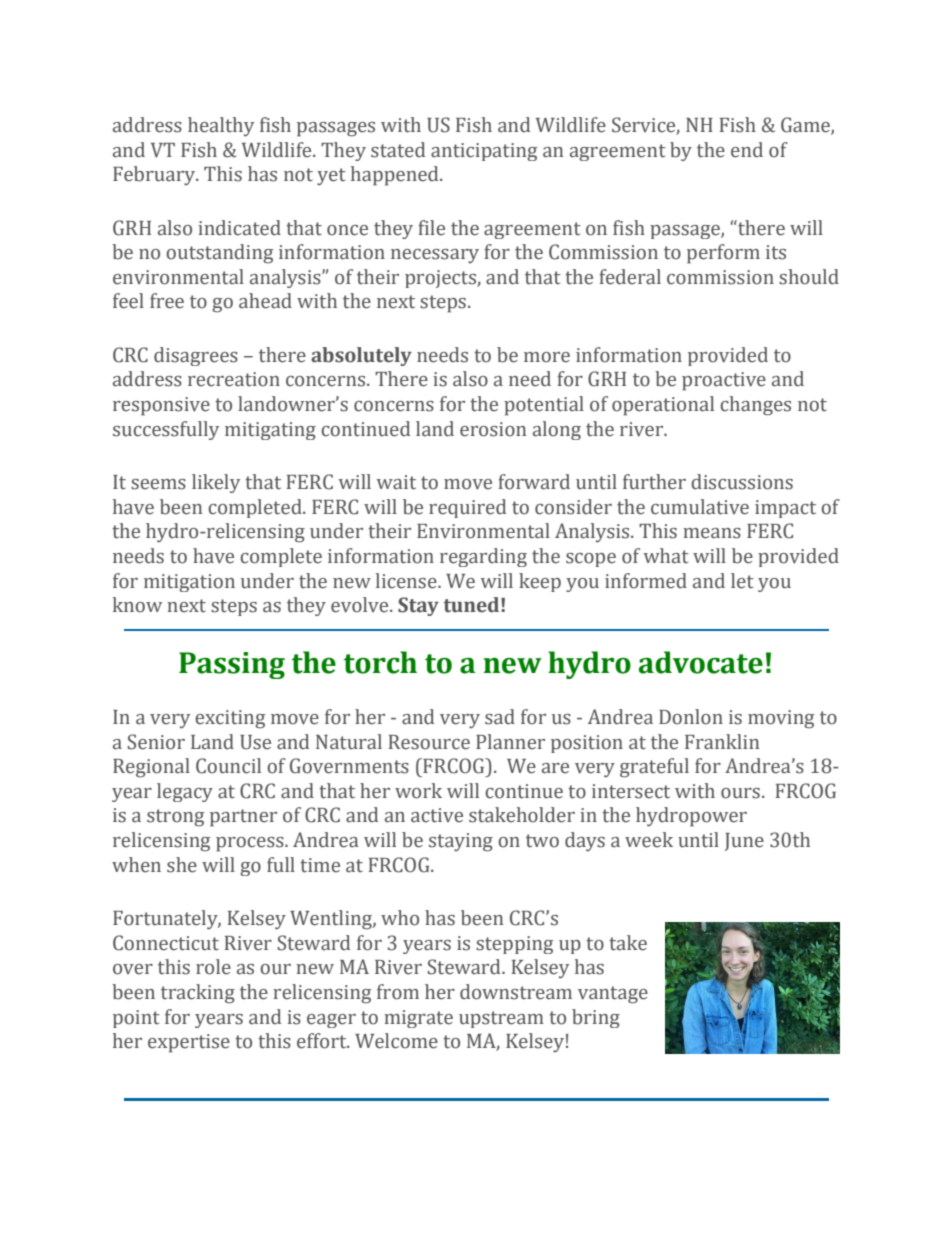  What do you see at coordinates (196, 356) in the screenshot?
I see `disagrees` at bounding box center [196, 356].
